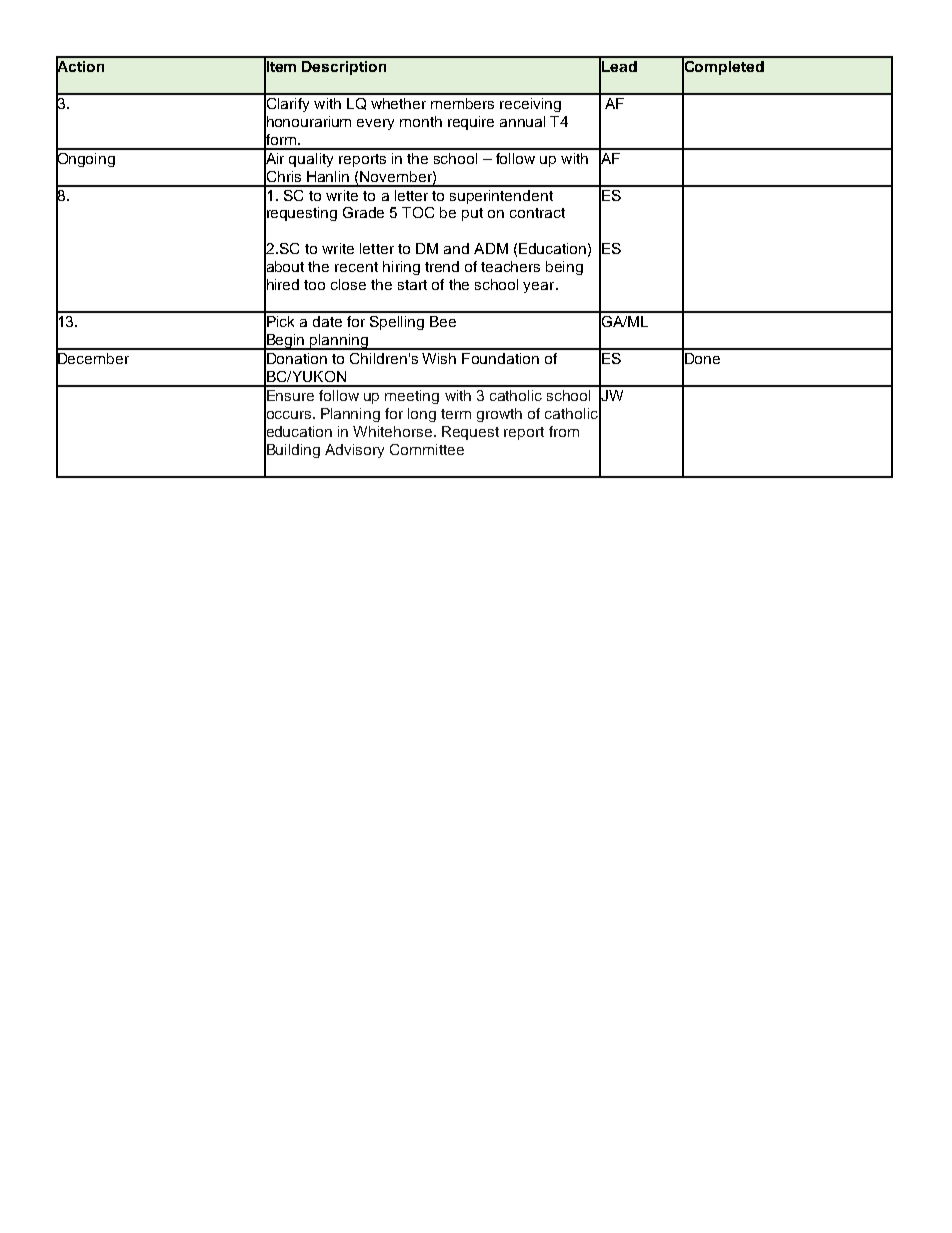 This screenshot has height=1233, width=952. Describe the element at coordinates (472, 214) in the screenshot. I see `put` at that location.
